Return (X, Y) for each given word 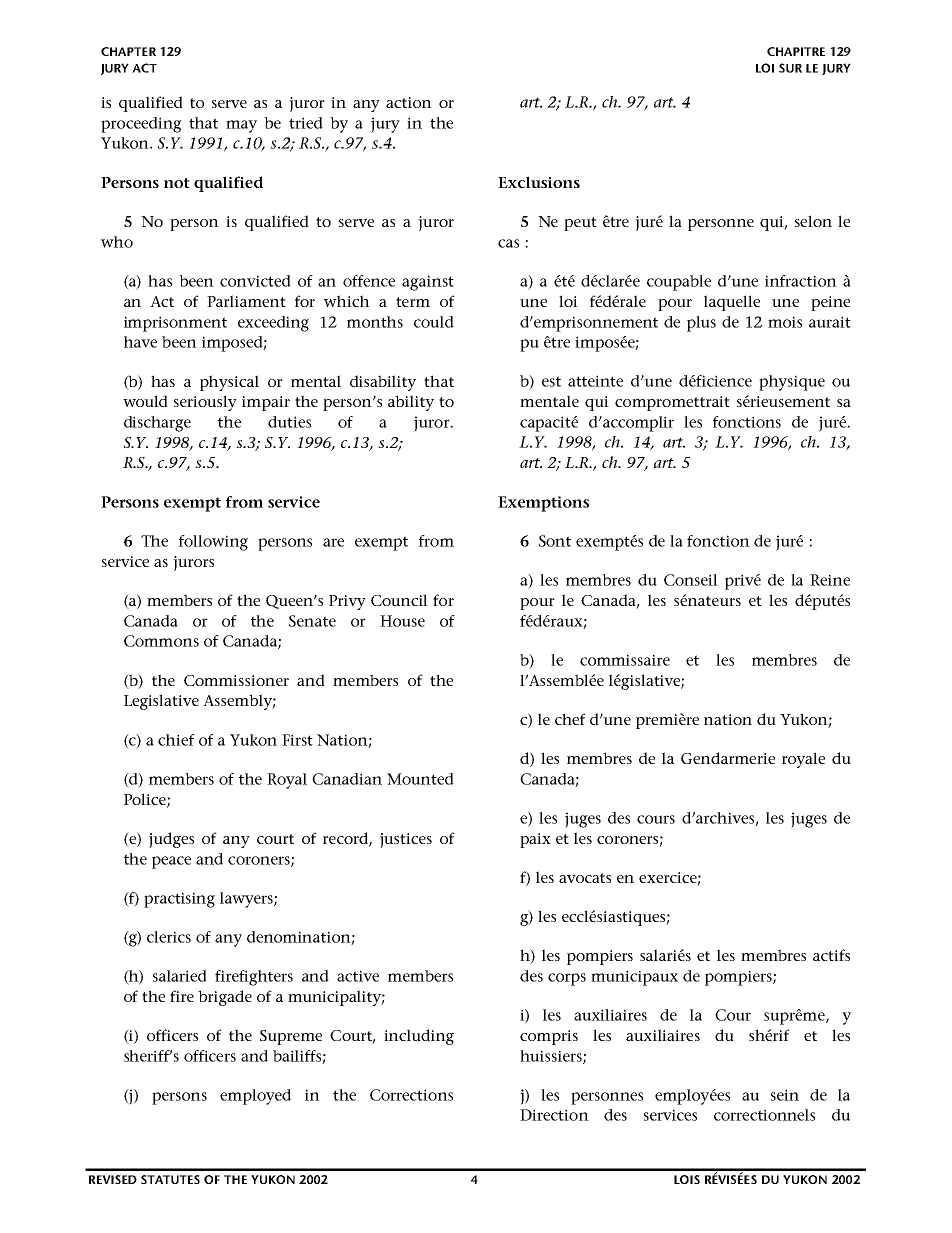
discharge (157, 424)
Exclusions (539, 182)
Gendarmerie (728, 758)
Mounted (420, 779)
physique (792, 383)
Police (146, 800)
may (241, 126)
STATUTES (170, 1179)
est (551, 381)
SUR (790, 68)
